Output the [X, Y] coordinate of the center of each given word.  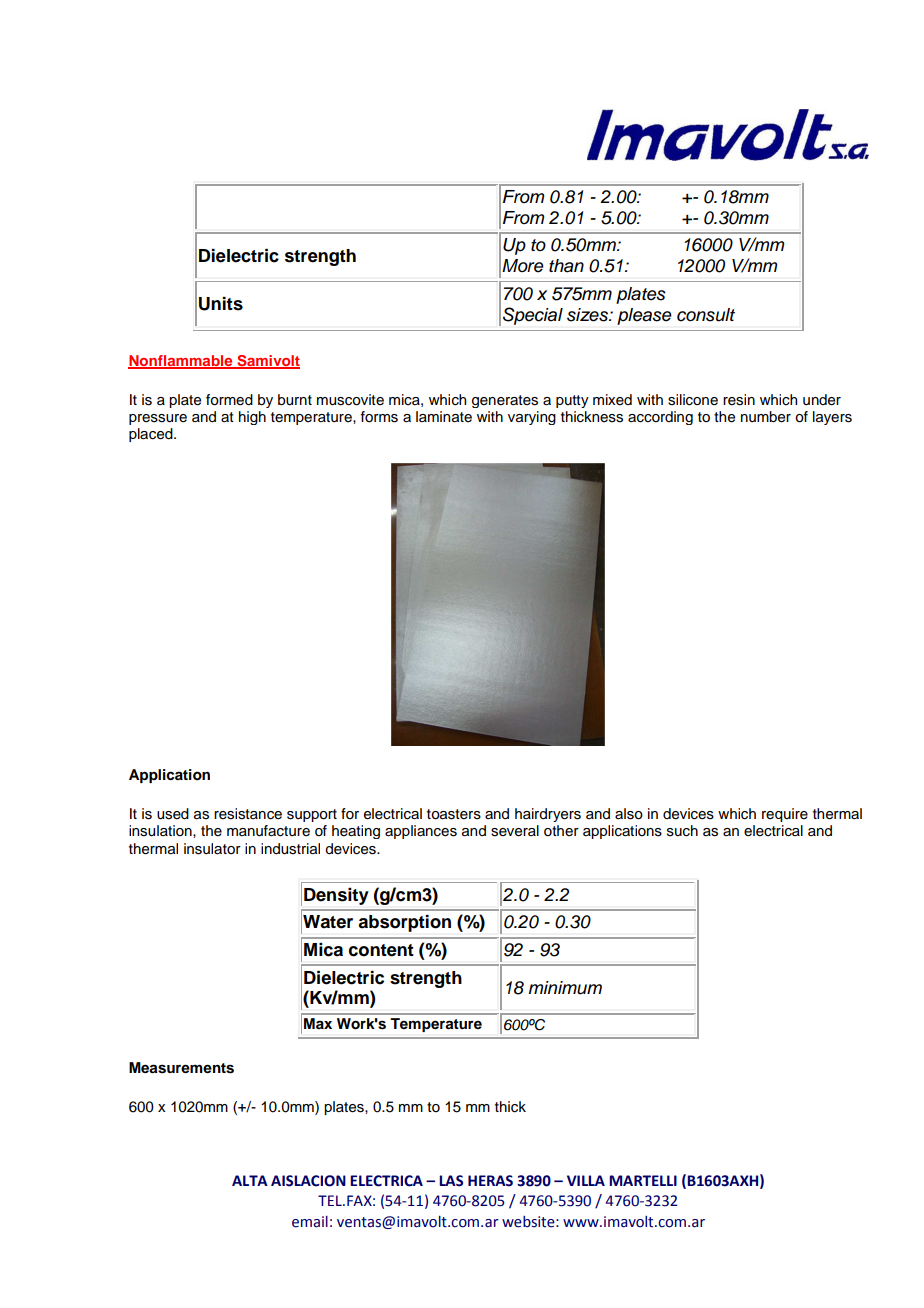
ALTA [250, 1180]
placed [152, 435]
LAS [451, 1181]
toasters [454, 814]
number [766, 417]
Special [533, 316]
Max [318, 1023]
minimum [565, 988]
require [785, 815]
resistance [248, 814]
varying [532, 418]
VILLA [586, 1180]
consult [706, 315]
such [682, 831]
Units [221, 304]
